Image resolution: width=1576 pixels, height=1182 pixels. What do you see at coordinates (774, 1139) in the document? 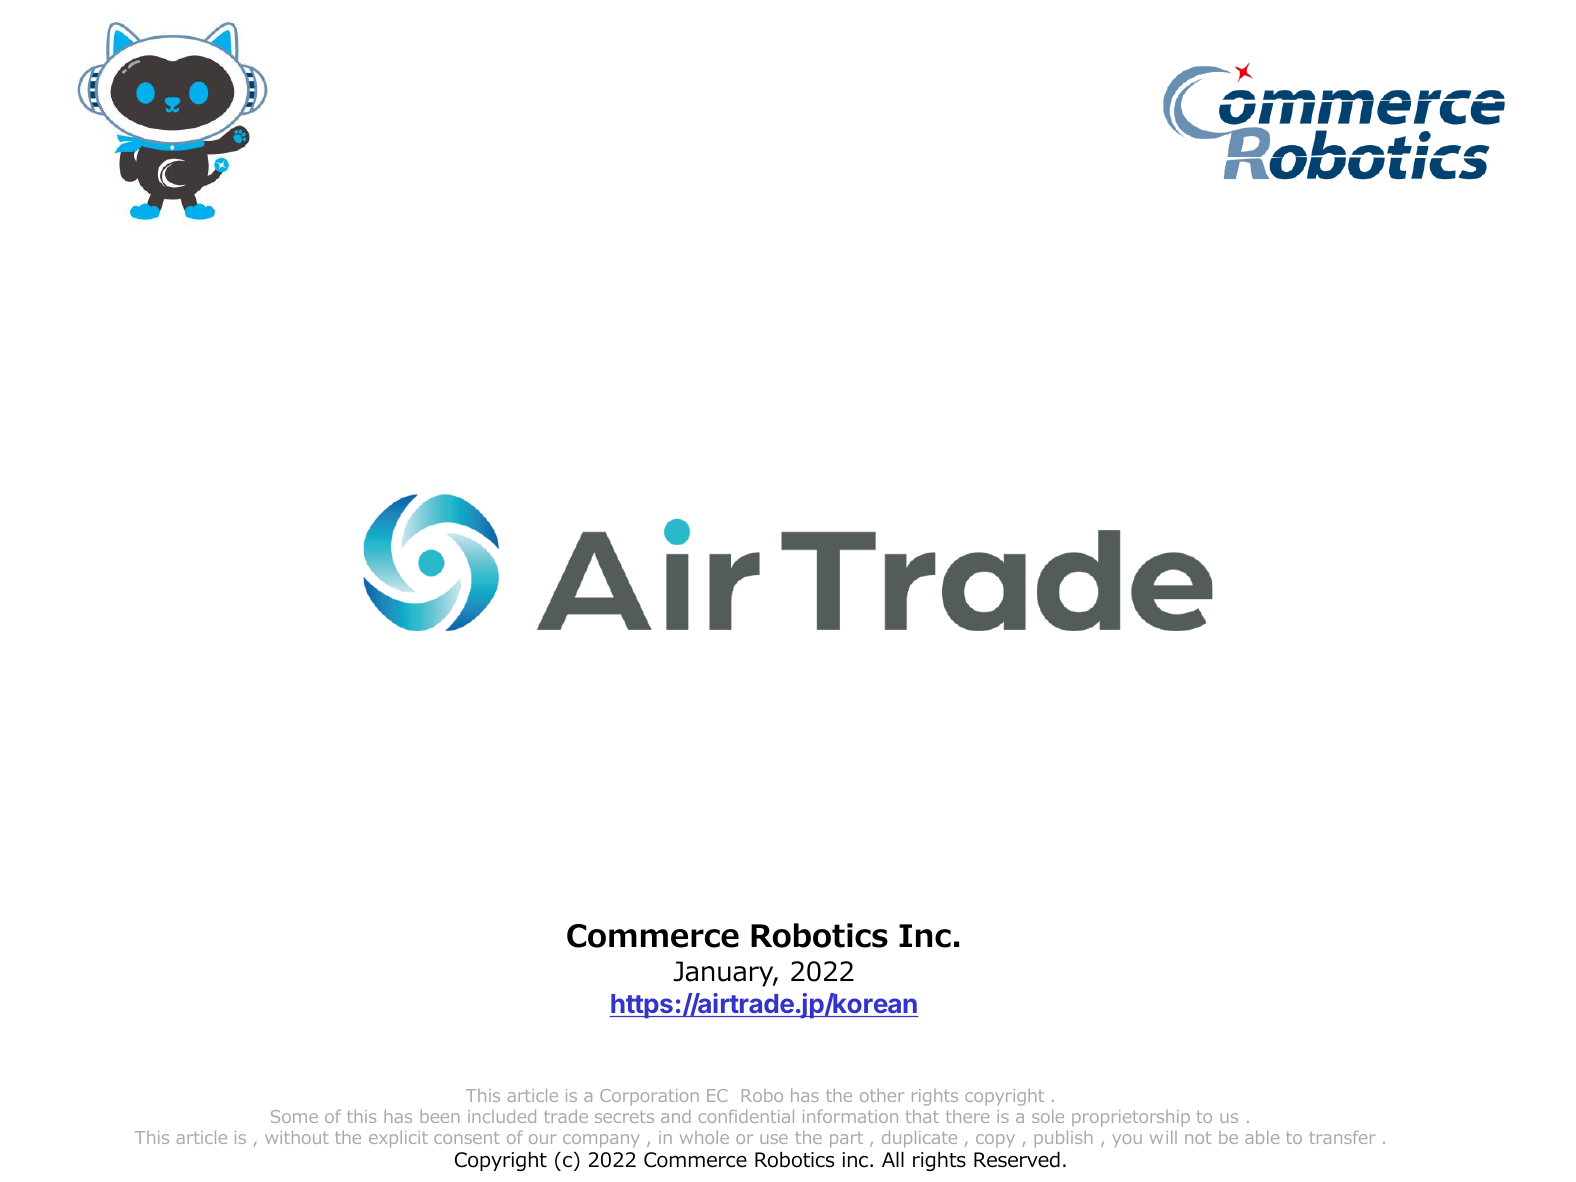
I see `use` at bounding box center [774, 1139].
